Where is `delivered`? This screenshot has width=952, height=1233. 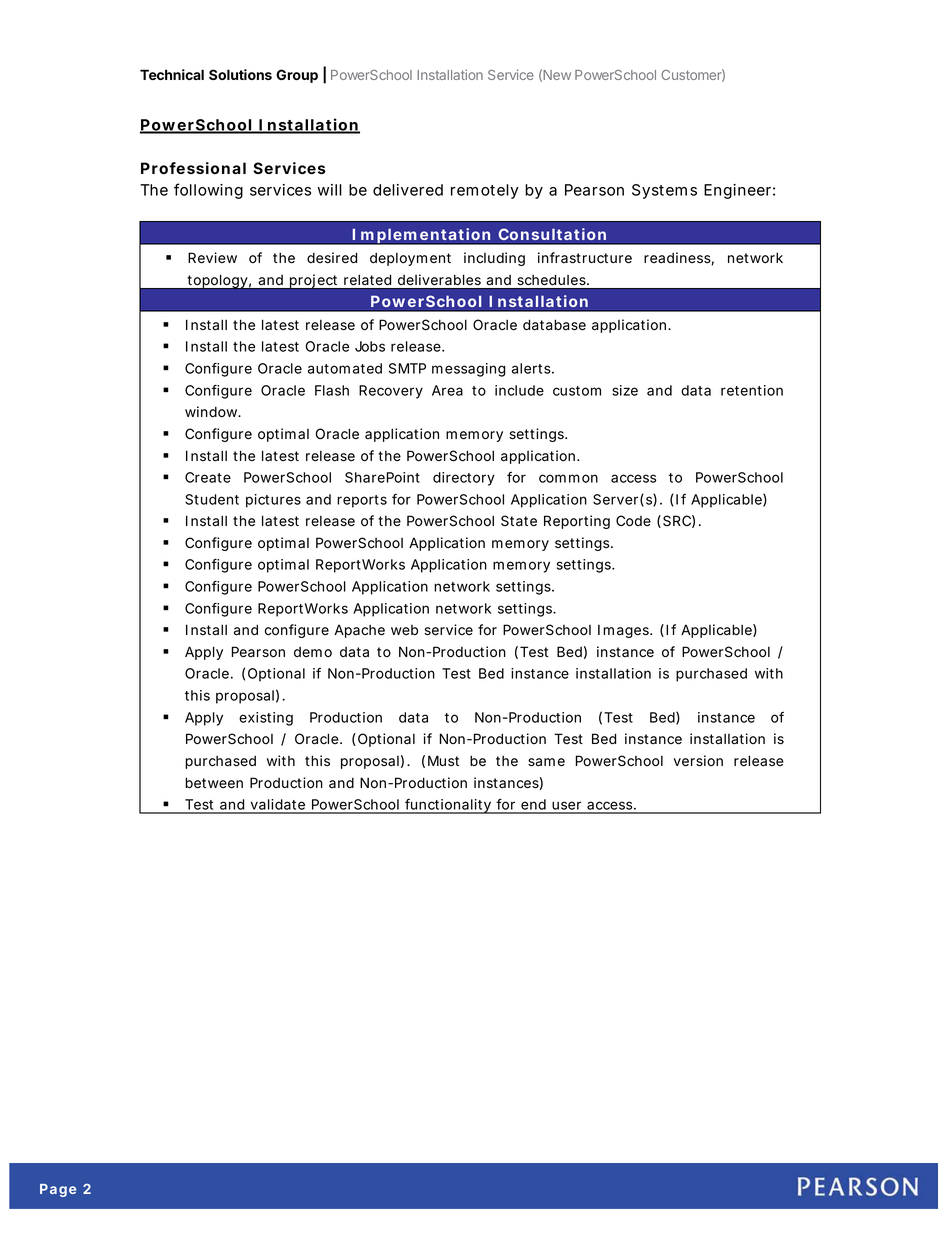
delivered is located at coordinates (408, 190).
